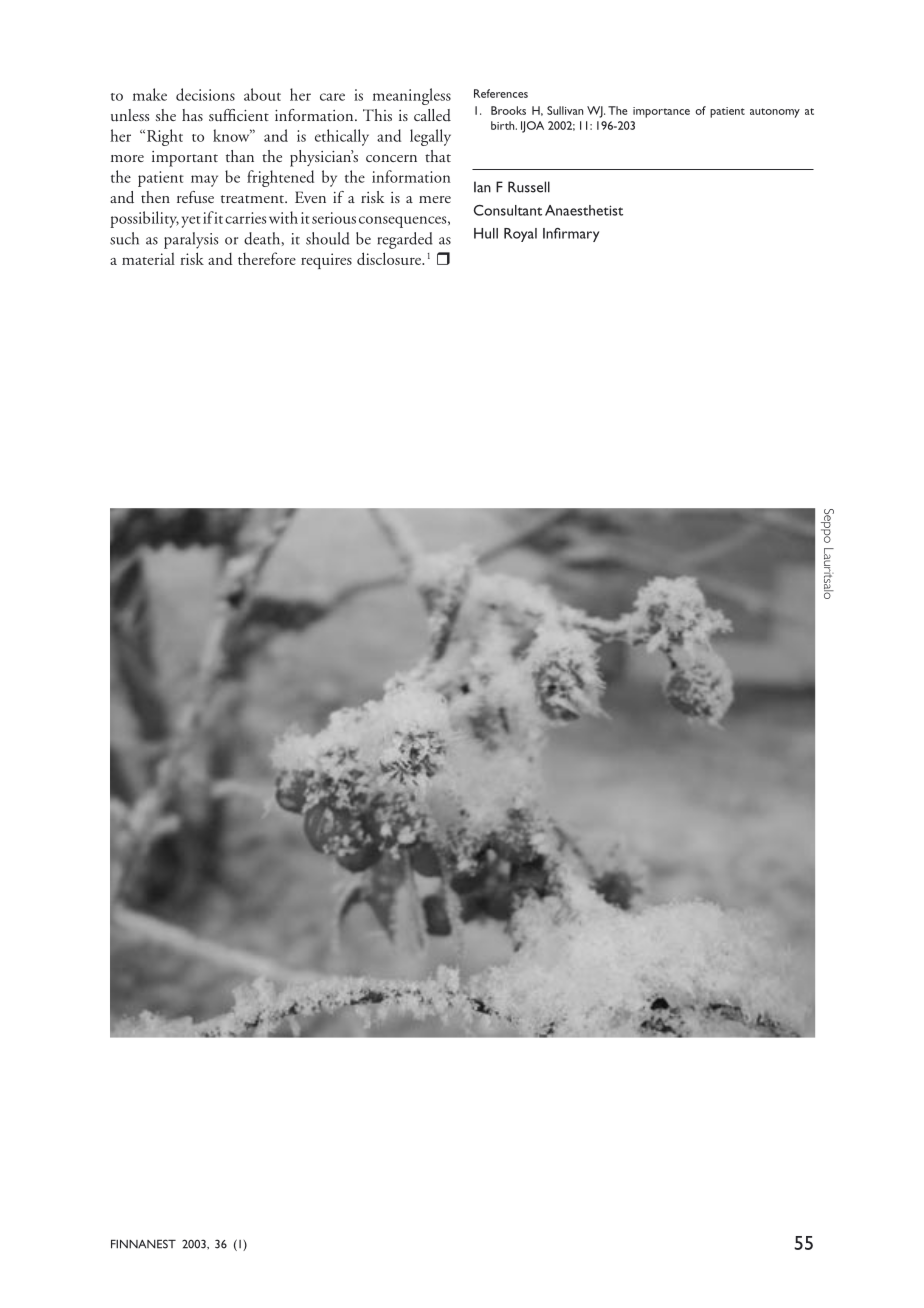  Describe the element at coordinates (204, 181) in the screenshot. I see `may` at that location.
